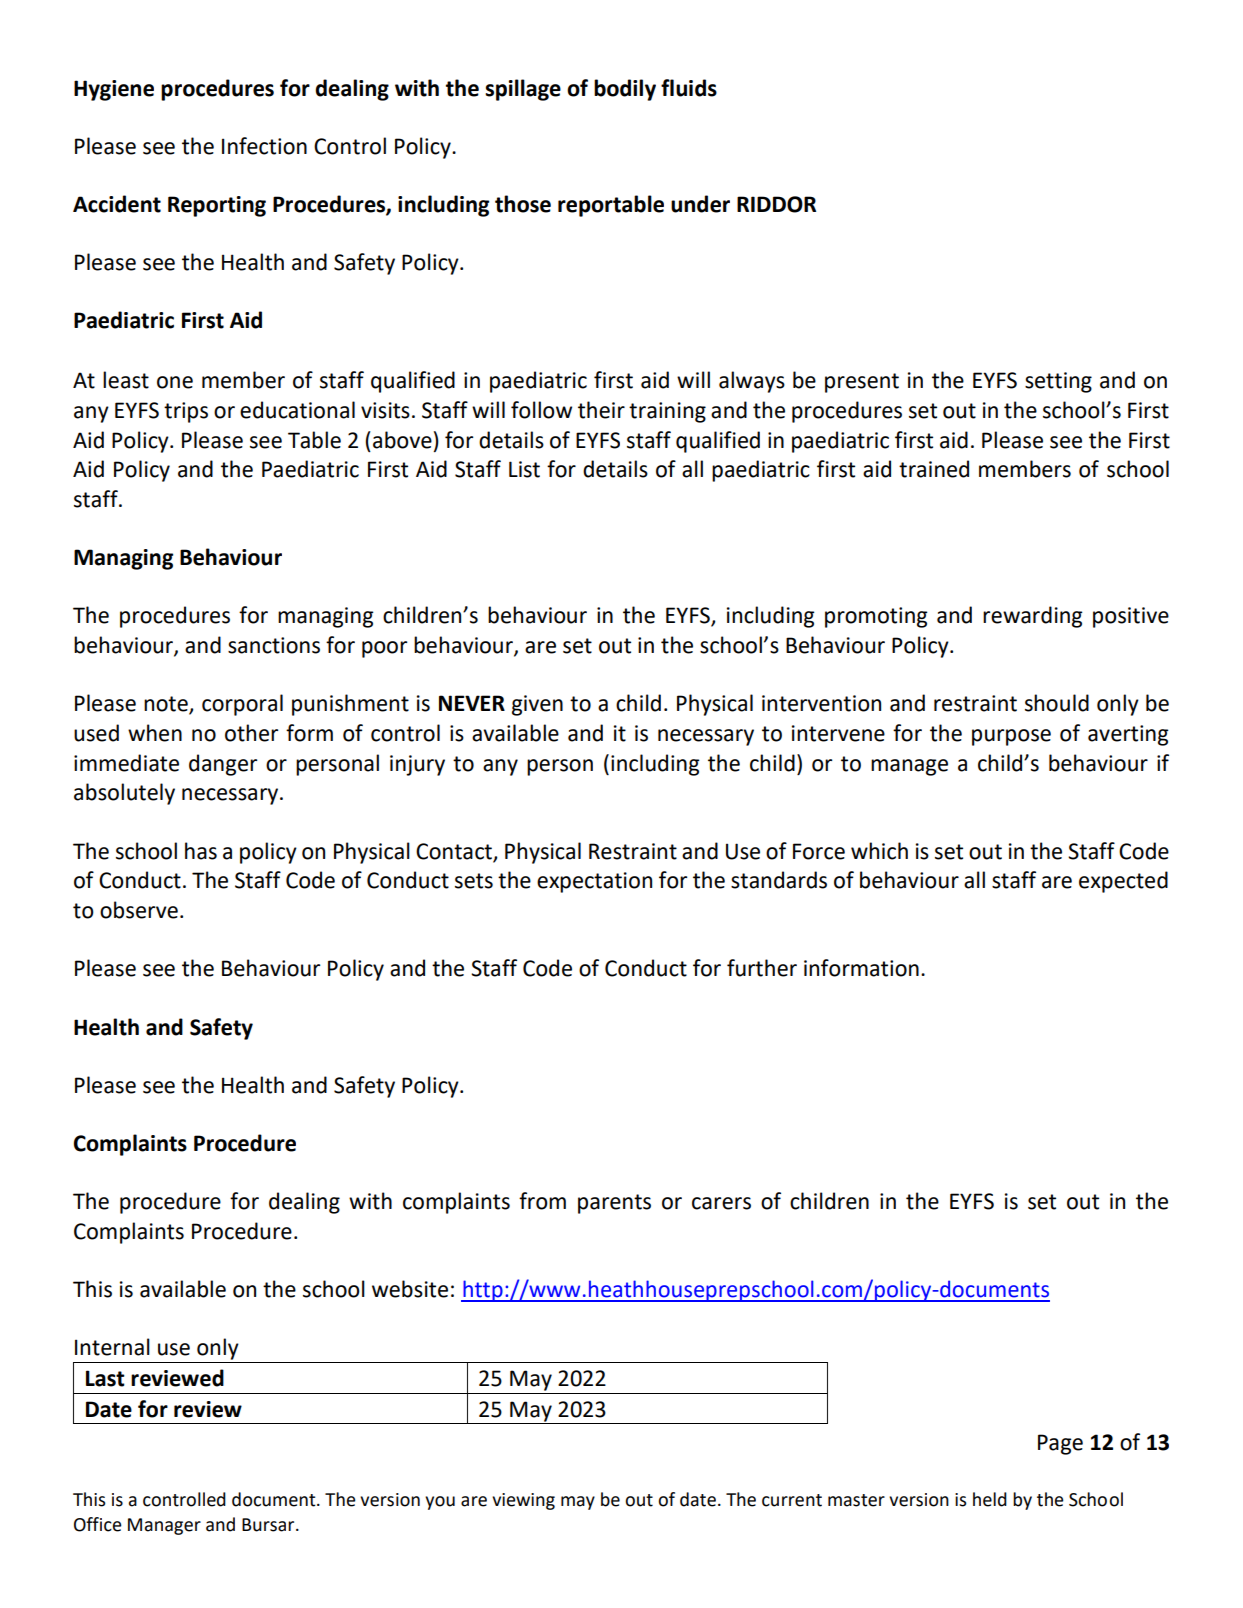 The width and height of the document is (1243, 1608). Describe the element at coordinates (1032, 617) in the document. I see `rewarding` at that location.
